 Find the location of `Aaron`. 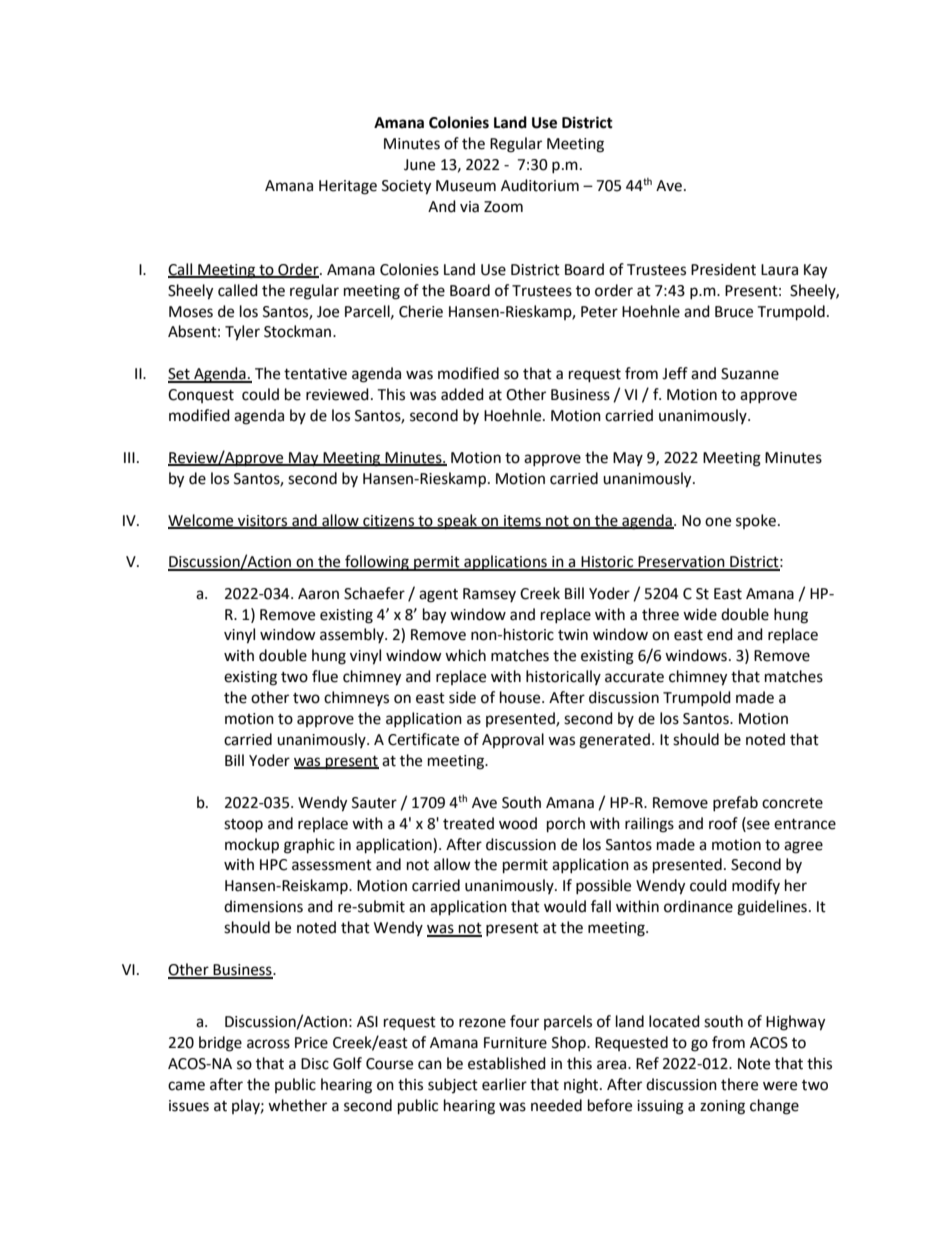

Aaron is located at coordinates (318, 594).
